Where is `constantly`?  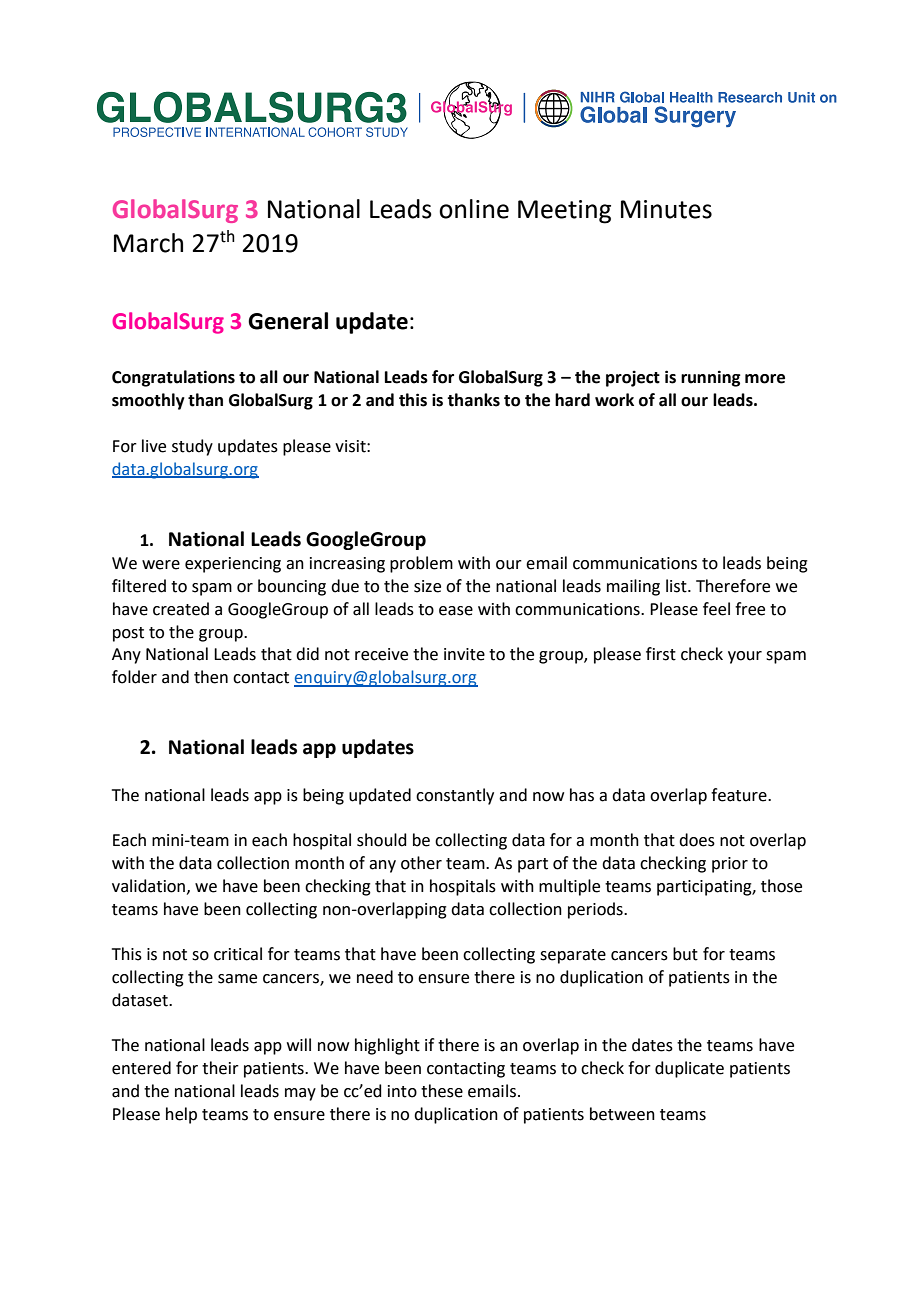 constantly is located at coordinates (455, 796).
